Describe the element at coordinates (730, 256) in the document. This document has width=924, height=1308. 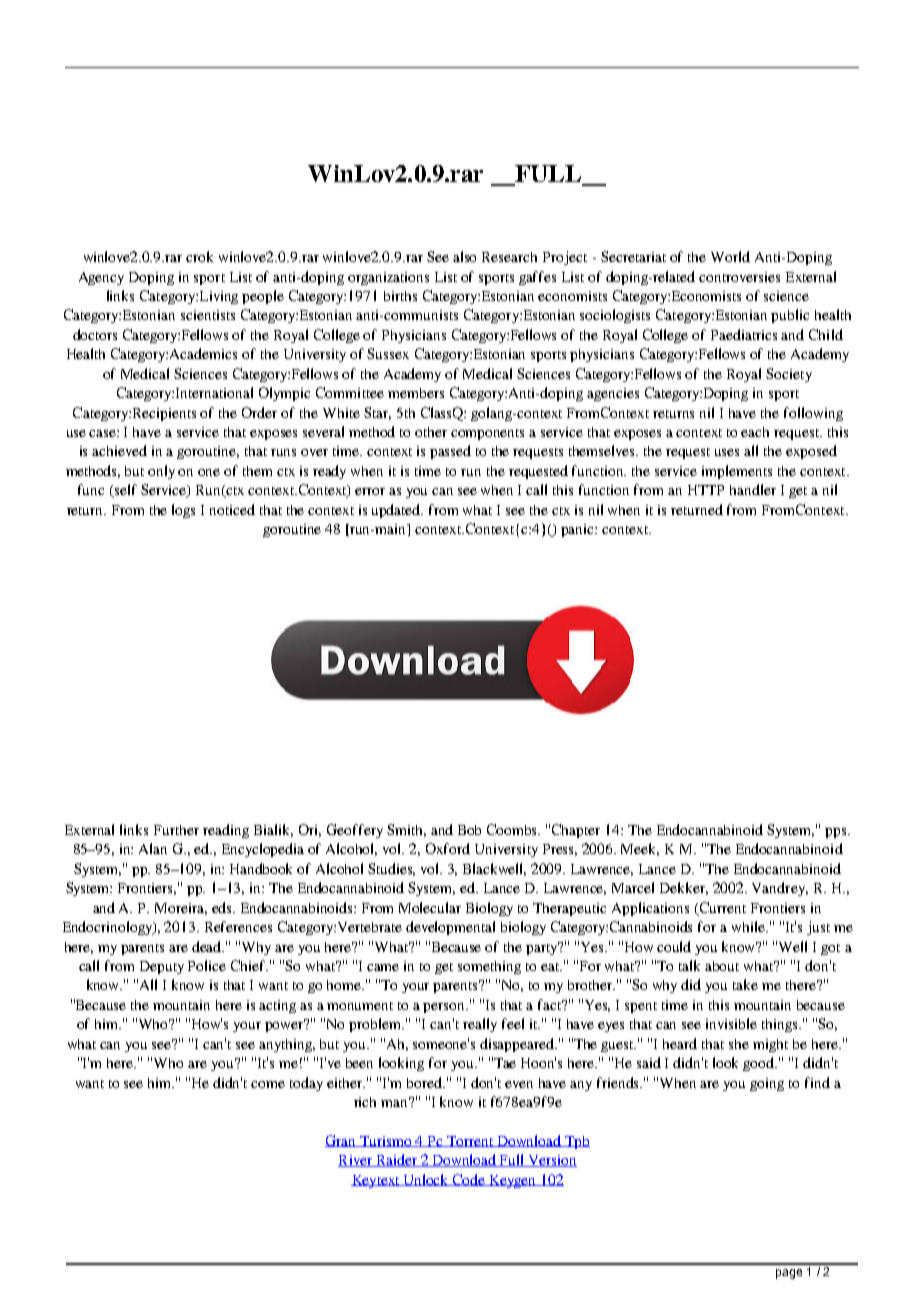
I see `World` at that location.
